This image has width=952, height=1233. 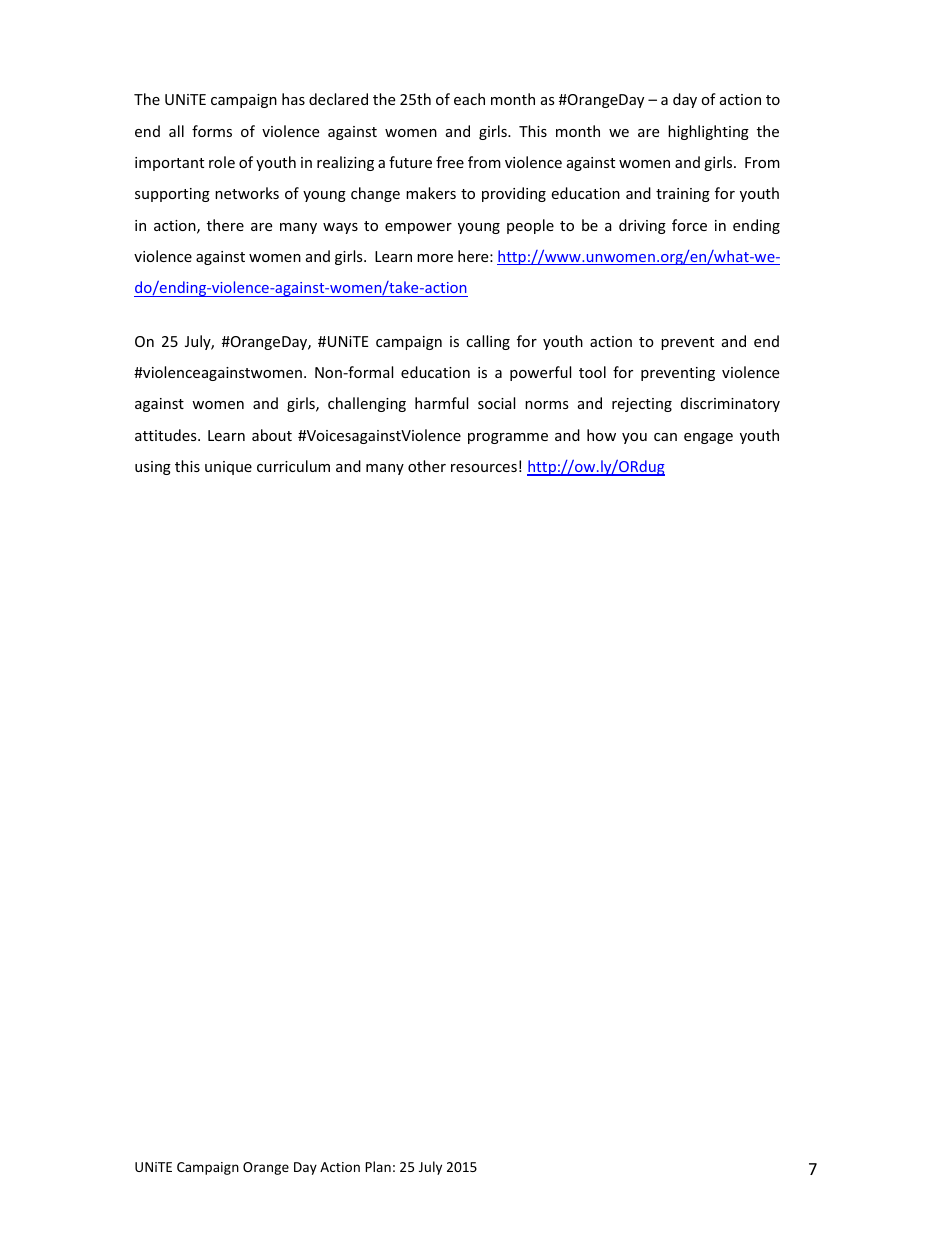 What do you see at coordinates (378, 1166) in the image?
I see `Plan` at bounding box center [378, 1166].
